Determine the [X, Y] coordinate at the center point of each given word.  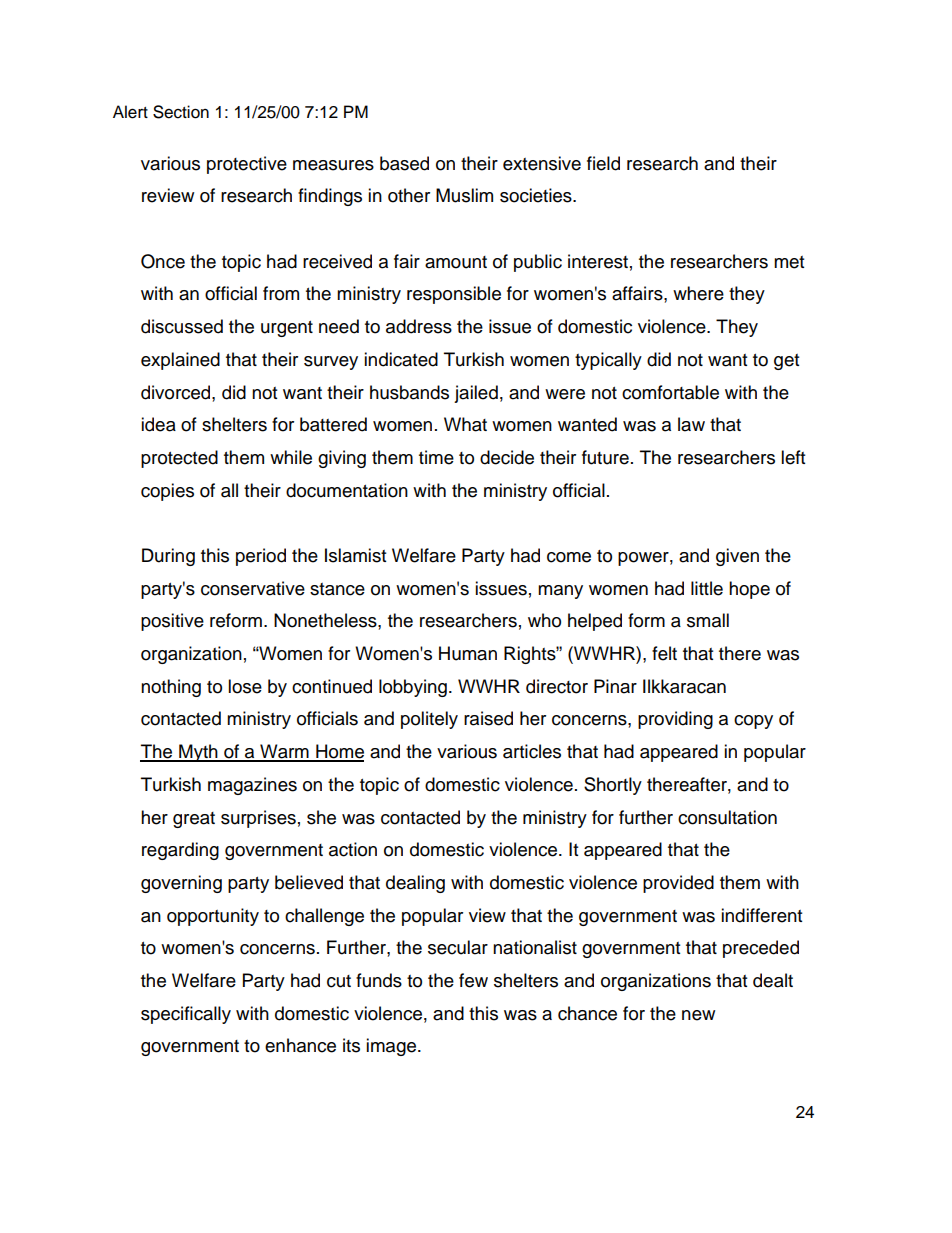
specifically [186, 1015]
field [603, 163]
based [404, 163]
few [473, 980]
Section [181, 112]
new [698, 1015]
